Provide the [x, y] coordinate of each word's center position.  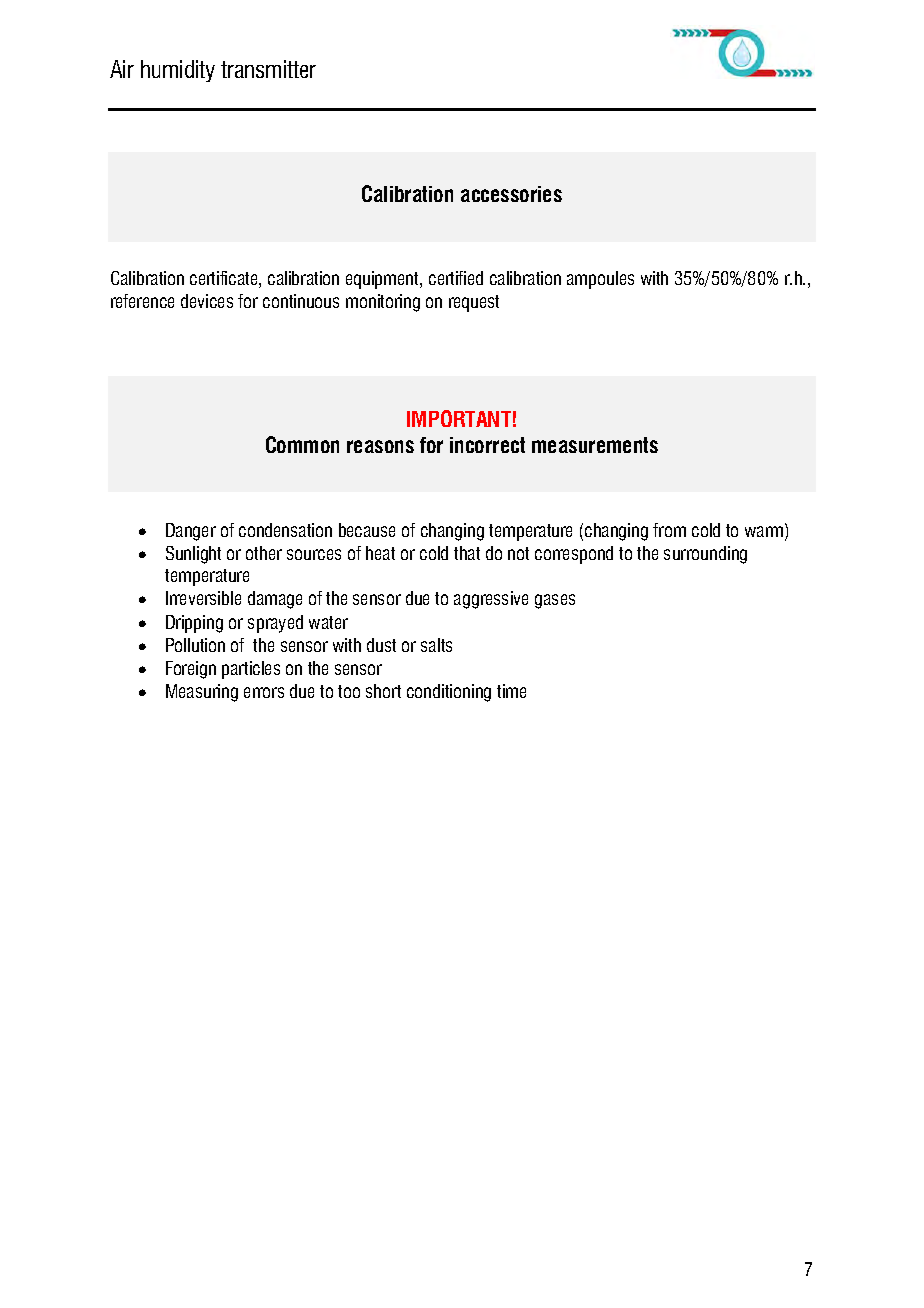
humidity [178, 71]
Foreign [191, 670]
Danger [191, 532]
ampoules [600, 280]
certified [456, 278]
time [511, 691]
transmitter [268, 69]
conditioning [449, 693]
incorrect [487, 445]
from [669, 530]
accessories [511, 194]
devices [207, 301]
